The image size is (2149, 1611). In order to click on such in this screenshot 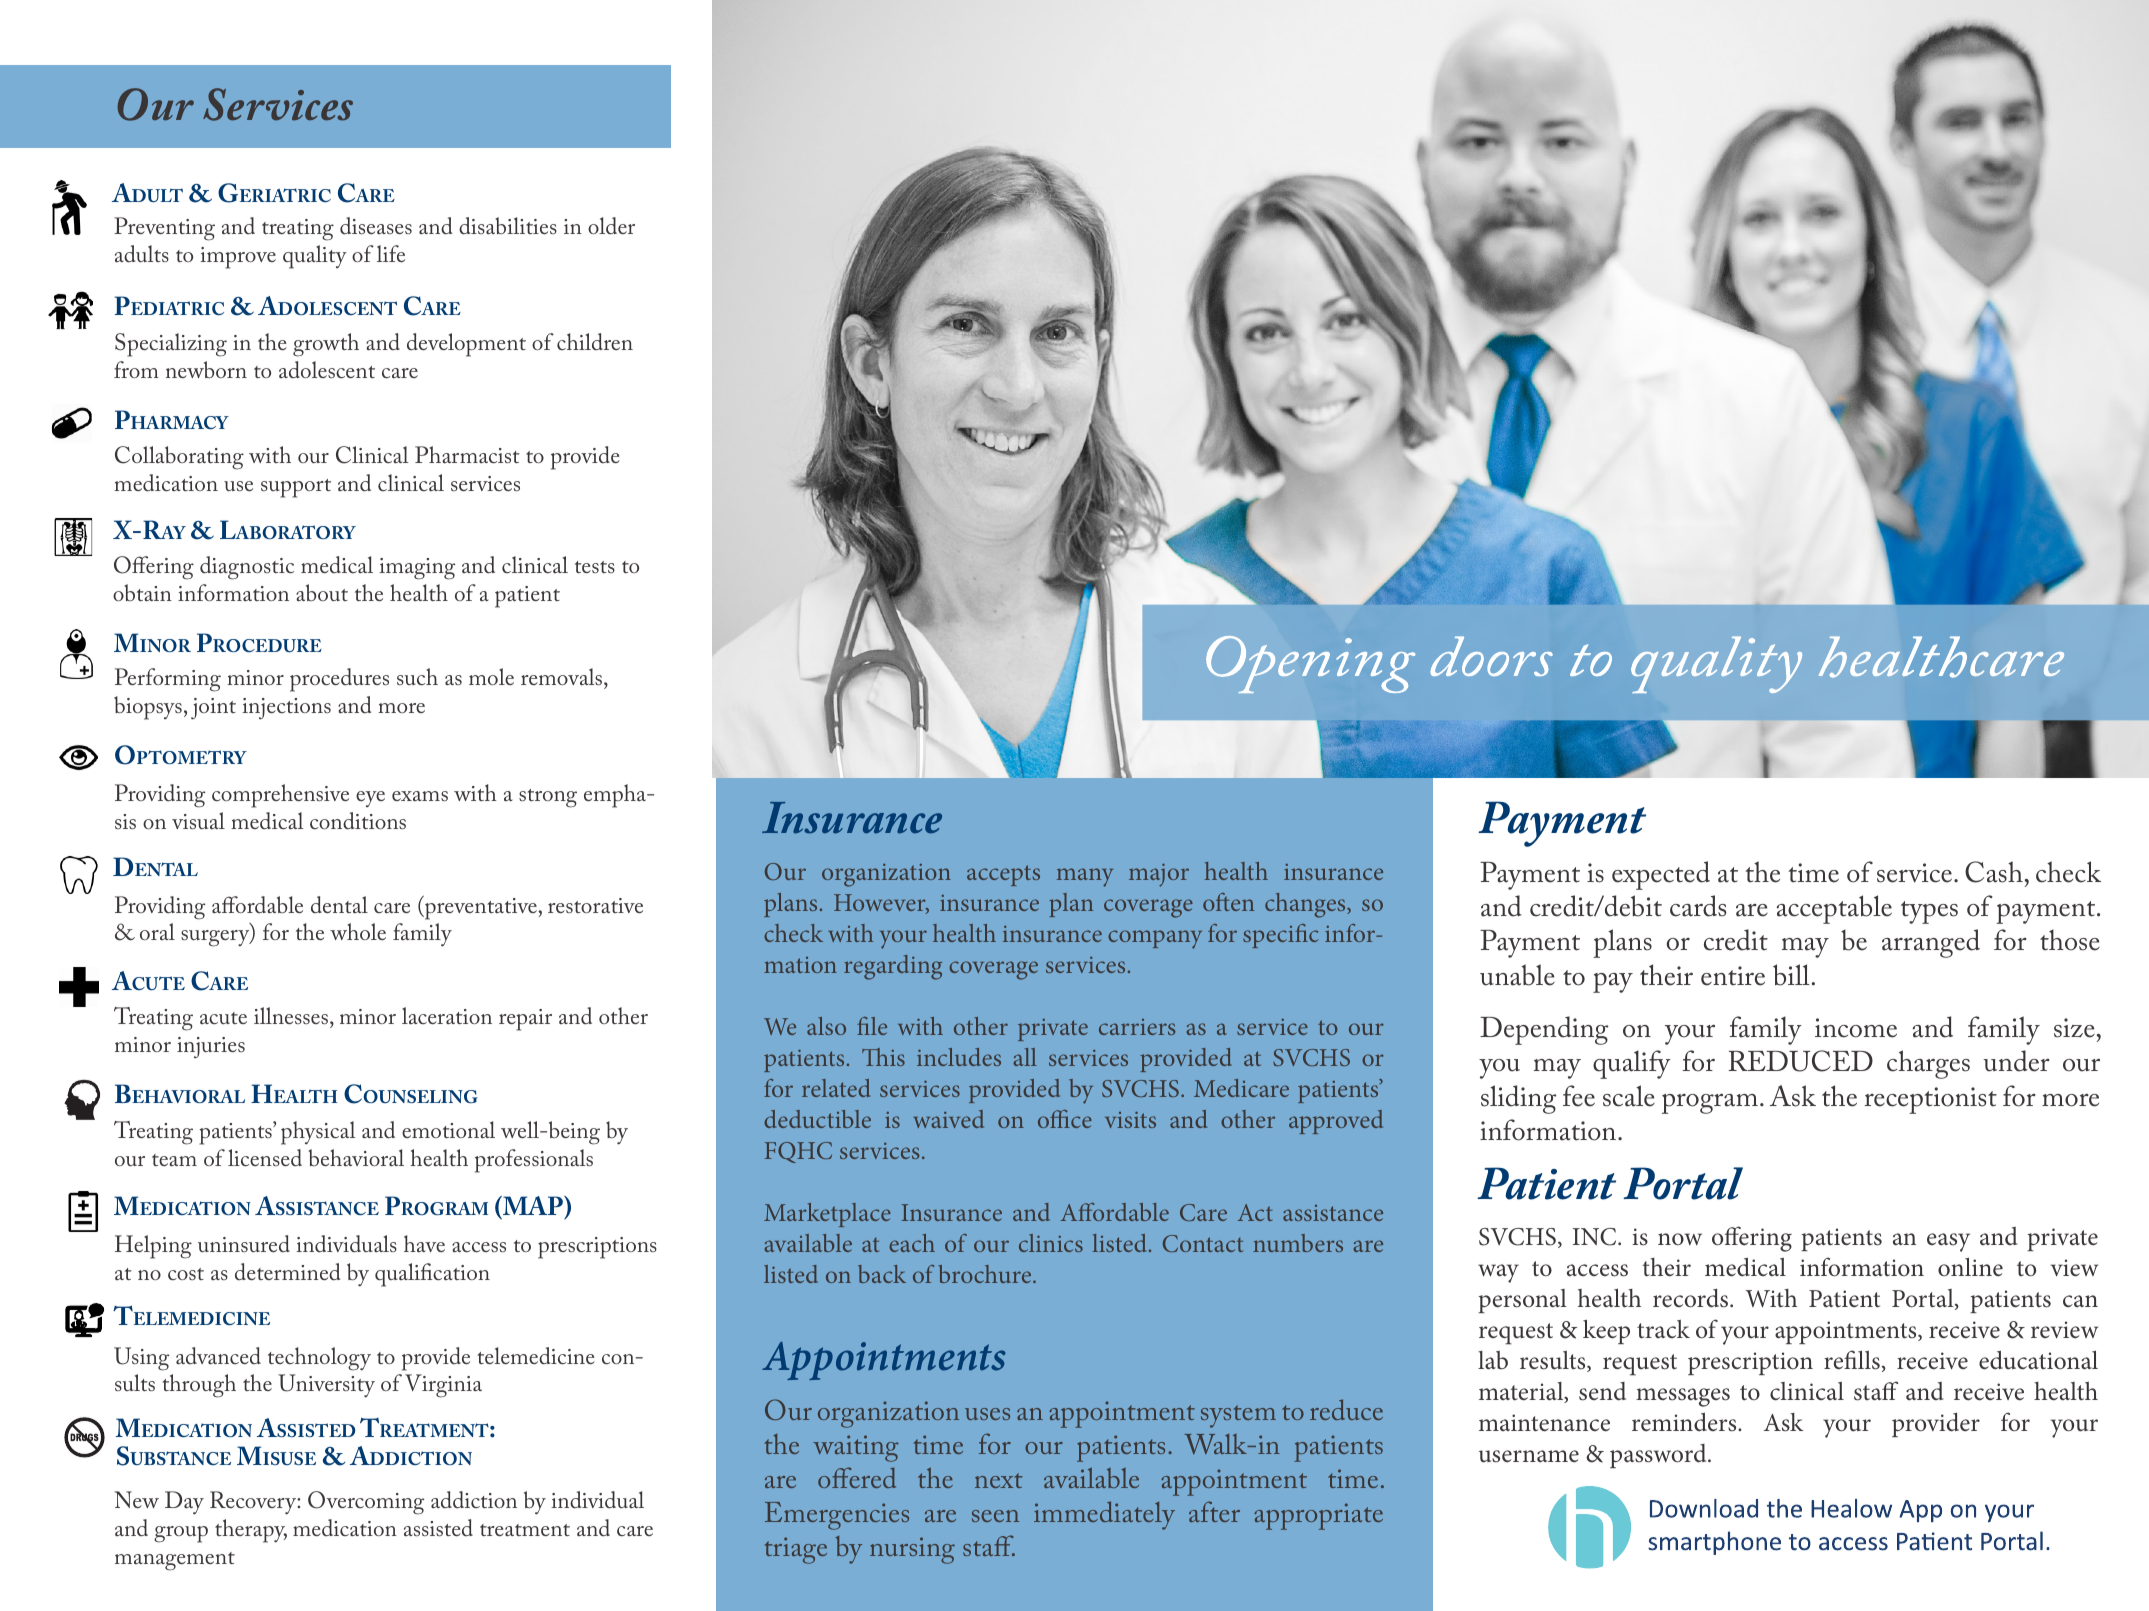, I will do `click(417, 677)`.
